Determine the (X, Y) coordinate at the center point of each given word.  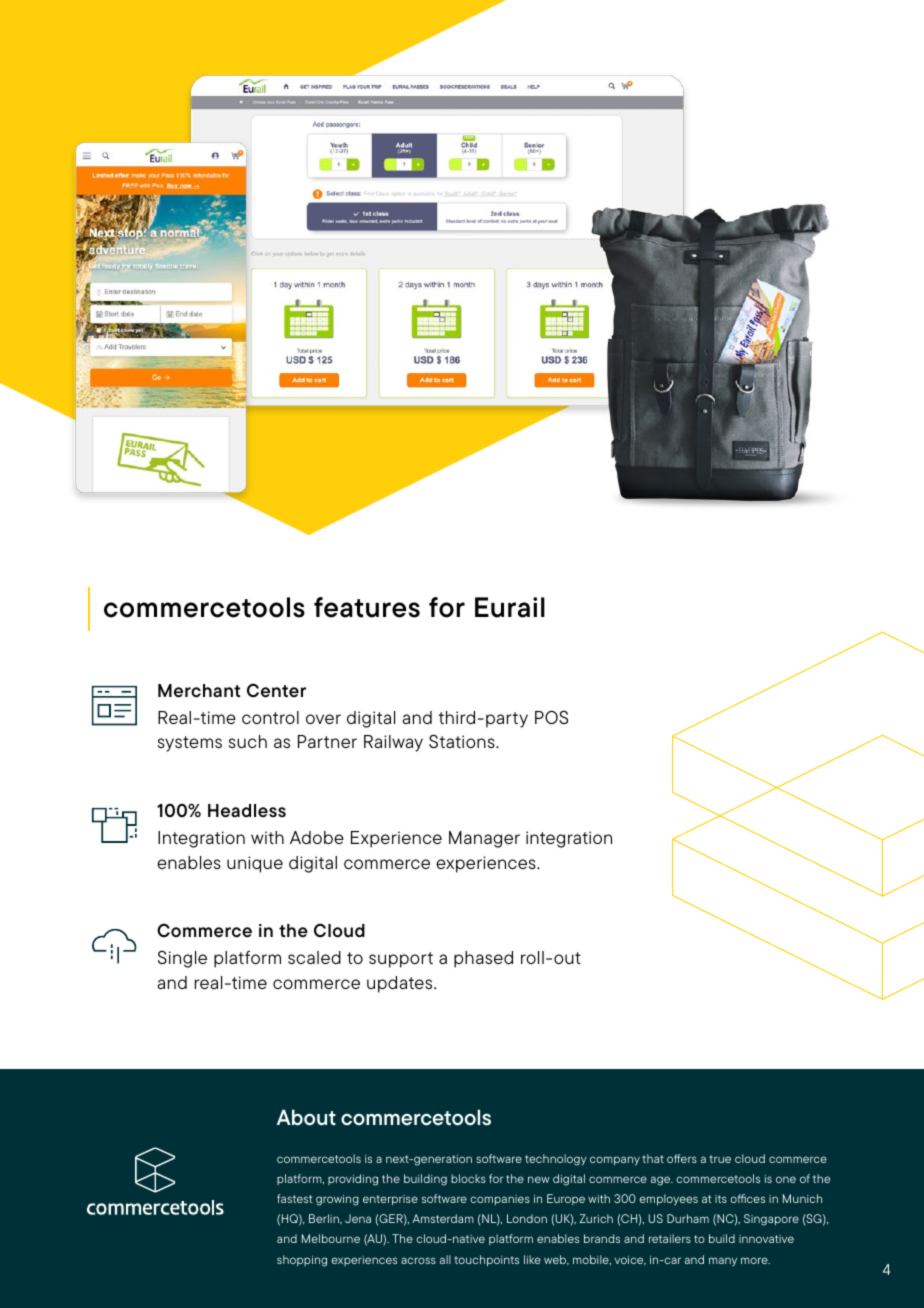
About (306, 1117)
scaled (314, 957)
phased (483, 959)
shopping (302, 1261)
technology (556, 1160)
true (720, 1159)
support (401, 960)
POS (551, 717)
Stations (463, 741)
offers (682, 1158)
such (248, 741)
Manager (484, 839)
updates (401, 984)
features (367, 607)
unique (255, 864)
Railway (393, 743)
